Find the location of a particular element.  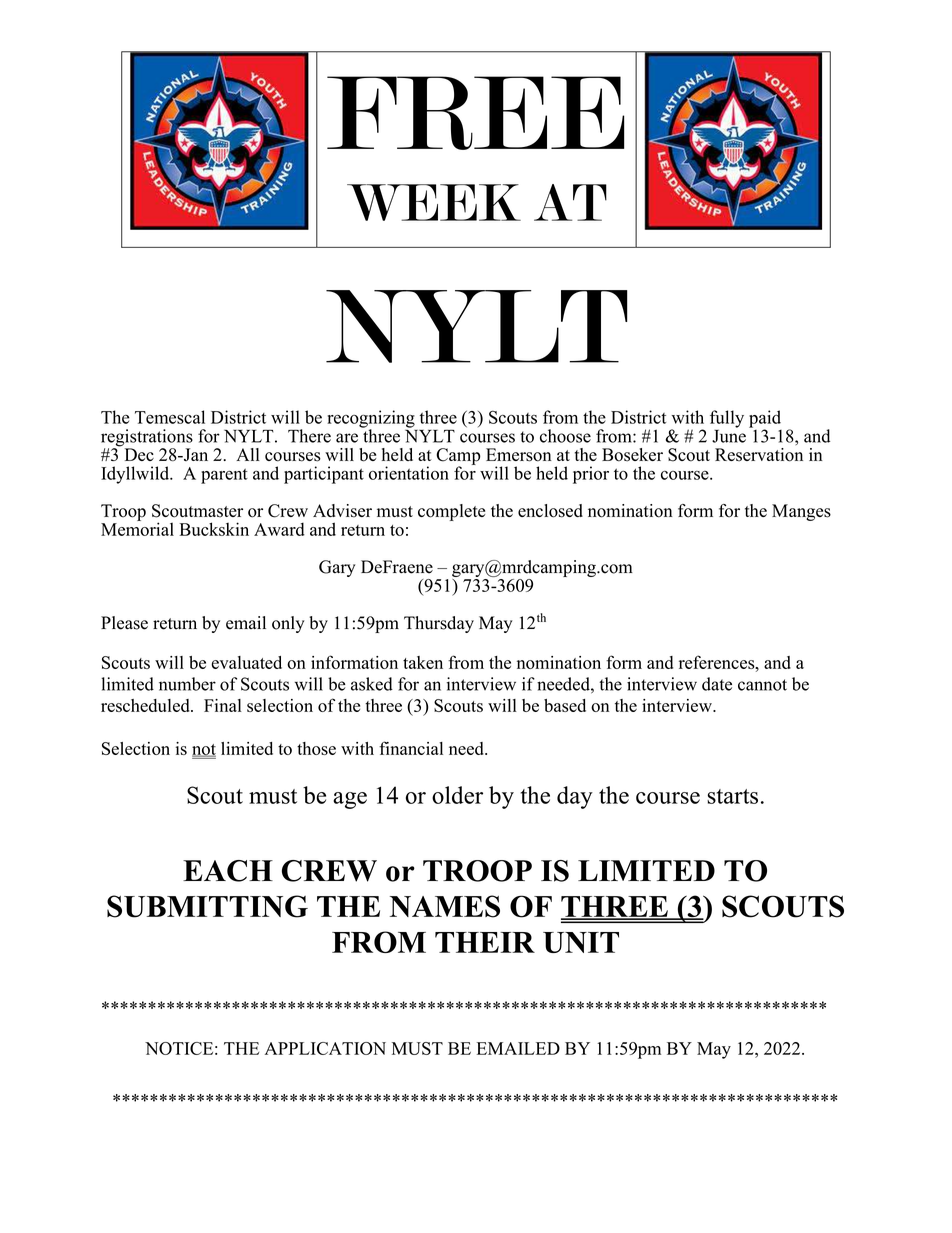

Thursday is located at coordinates (439, 624).
